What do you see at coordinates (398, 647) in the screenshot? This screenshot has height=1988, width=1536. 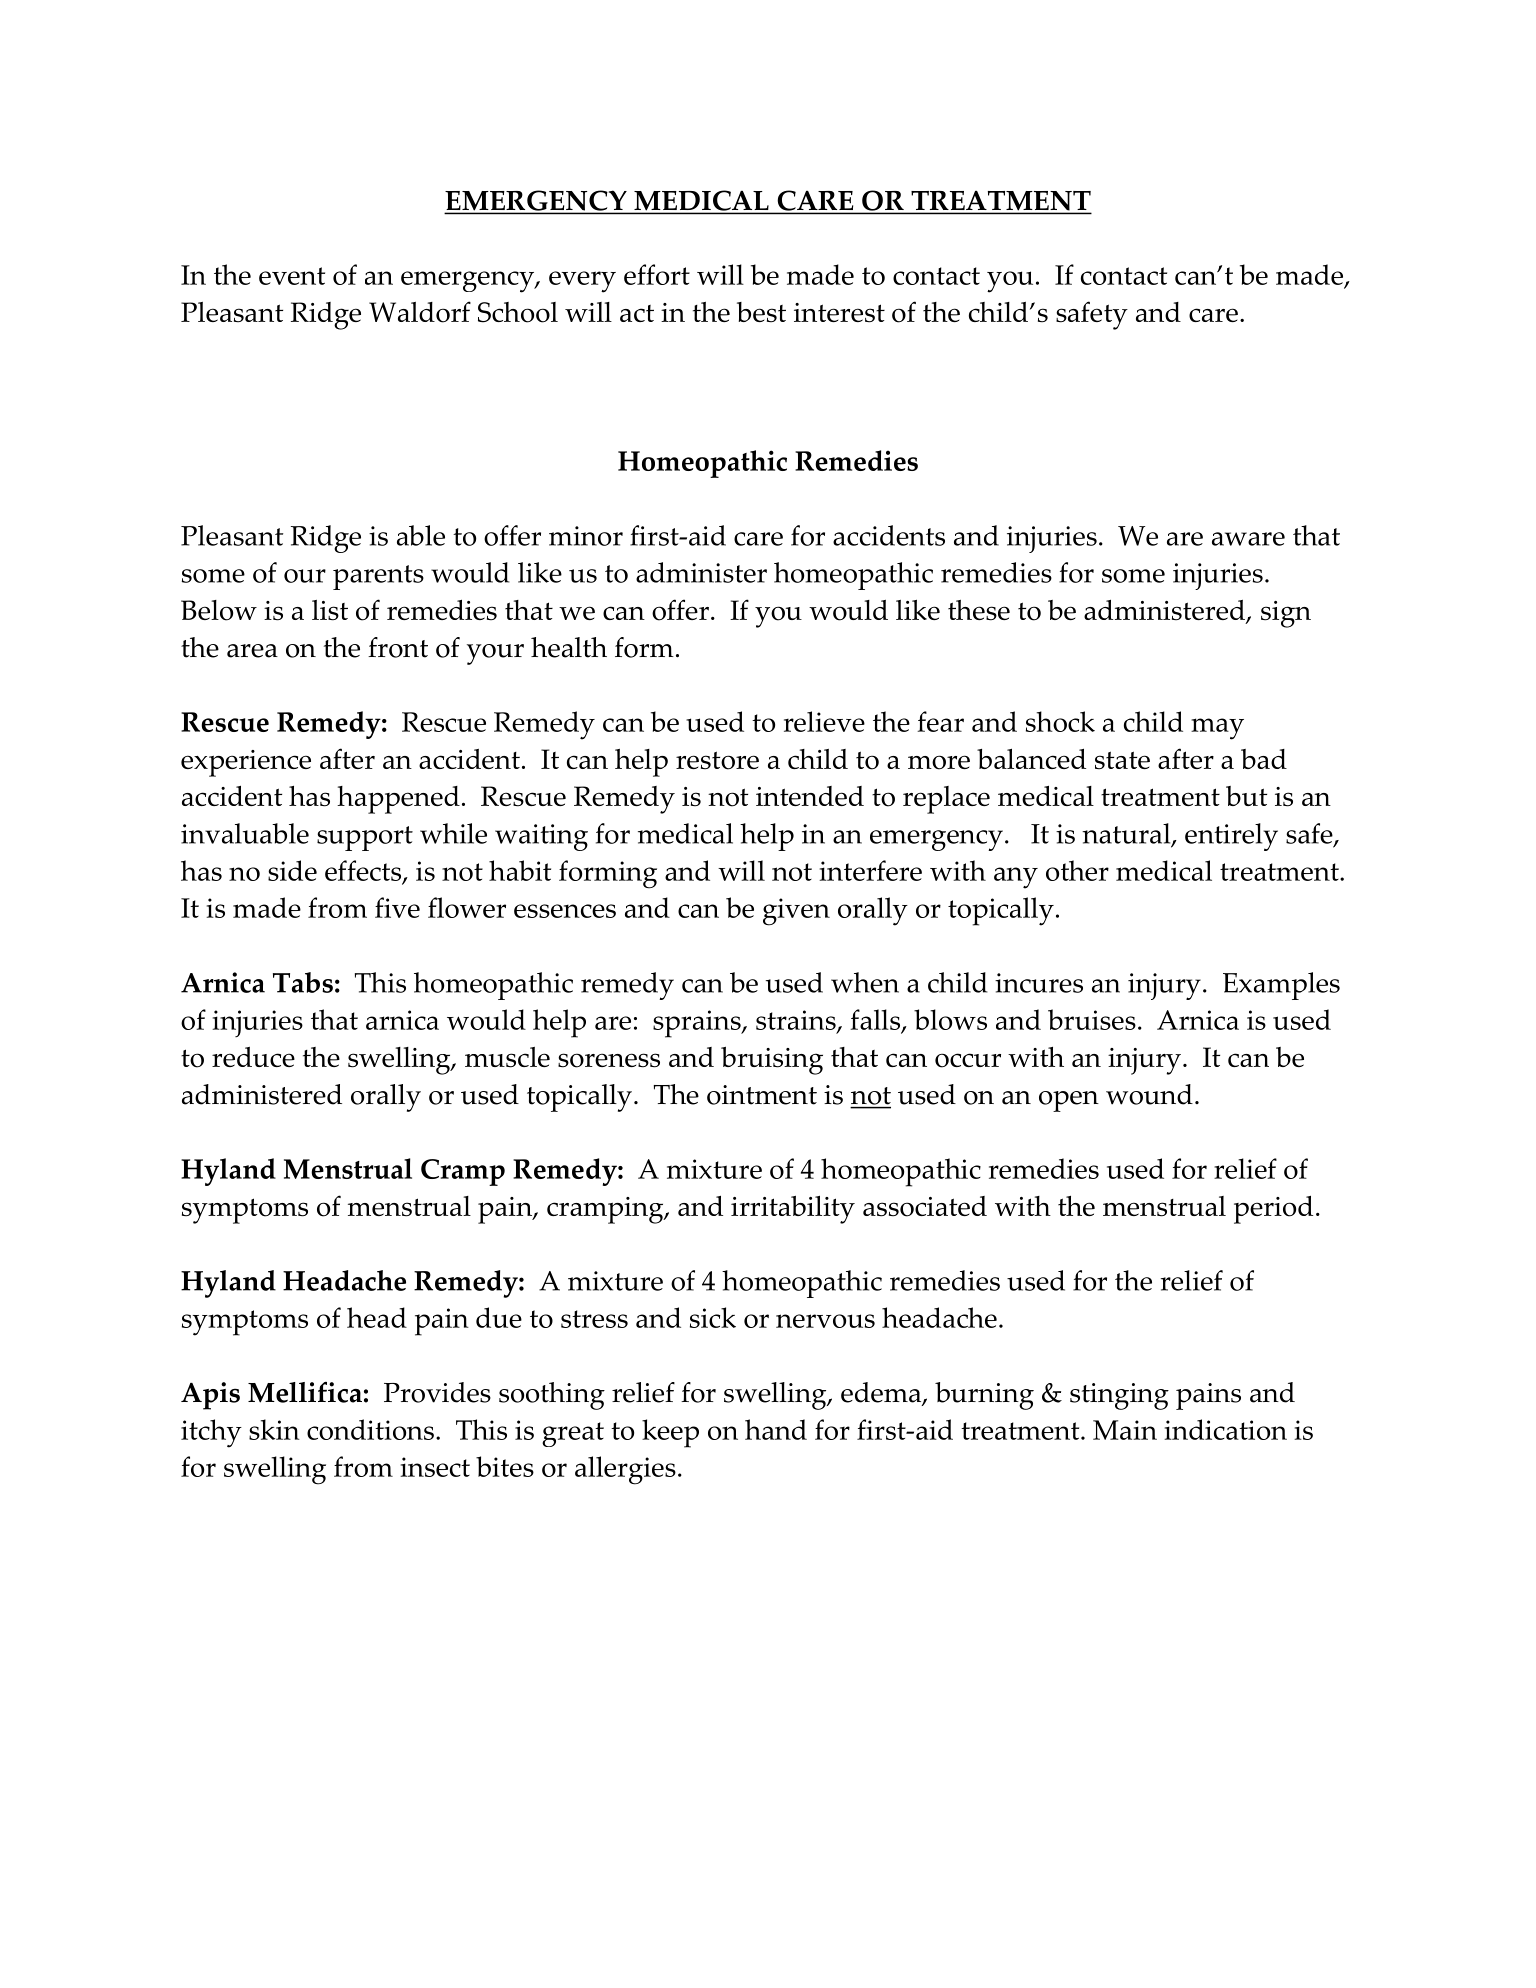 I see `front` at bounding box center [398, 647].
